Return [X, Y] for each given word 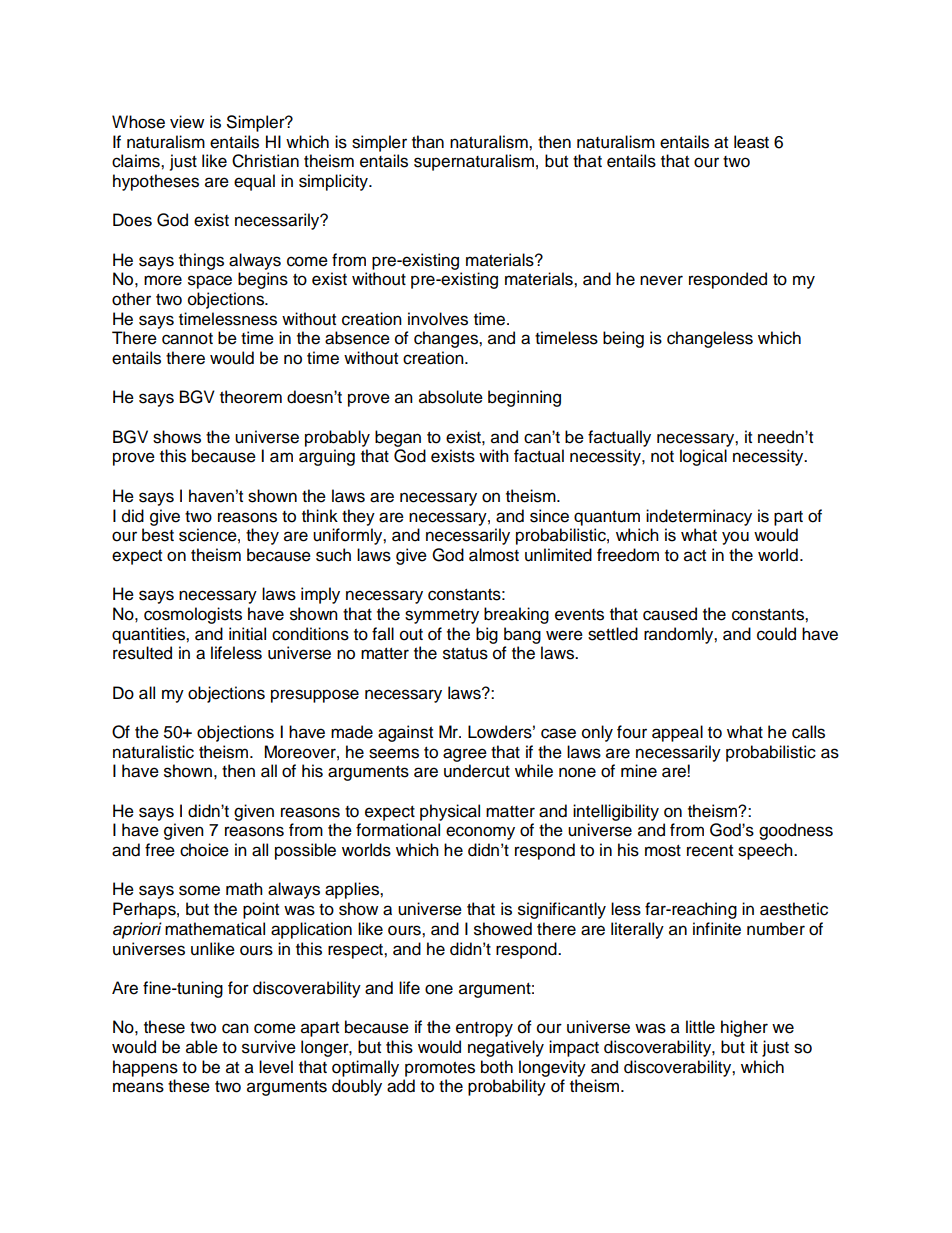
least [751, 142]
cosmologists [193, 615]
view [187, 122]
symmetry [442, 616]
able [202, 1047]
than [428, 142]
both [497, 1067]
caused [670, 614]
